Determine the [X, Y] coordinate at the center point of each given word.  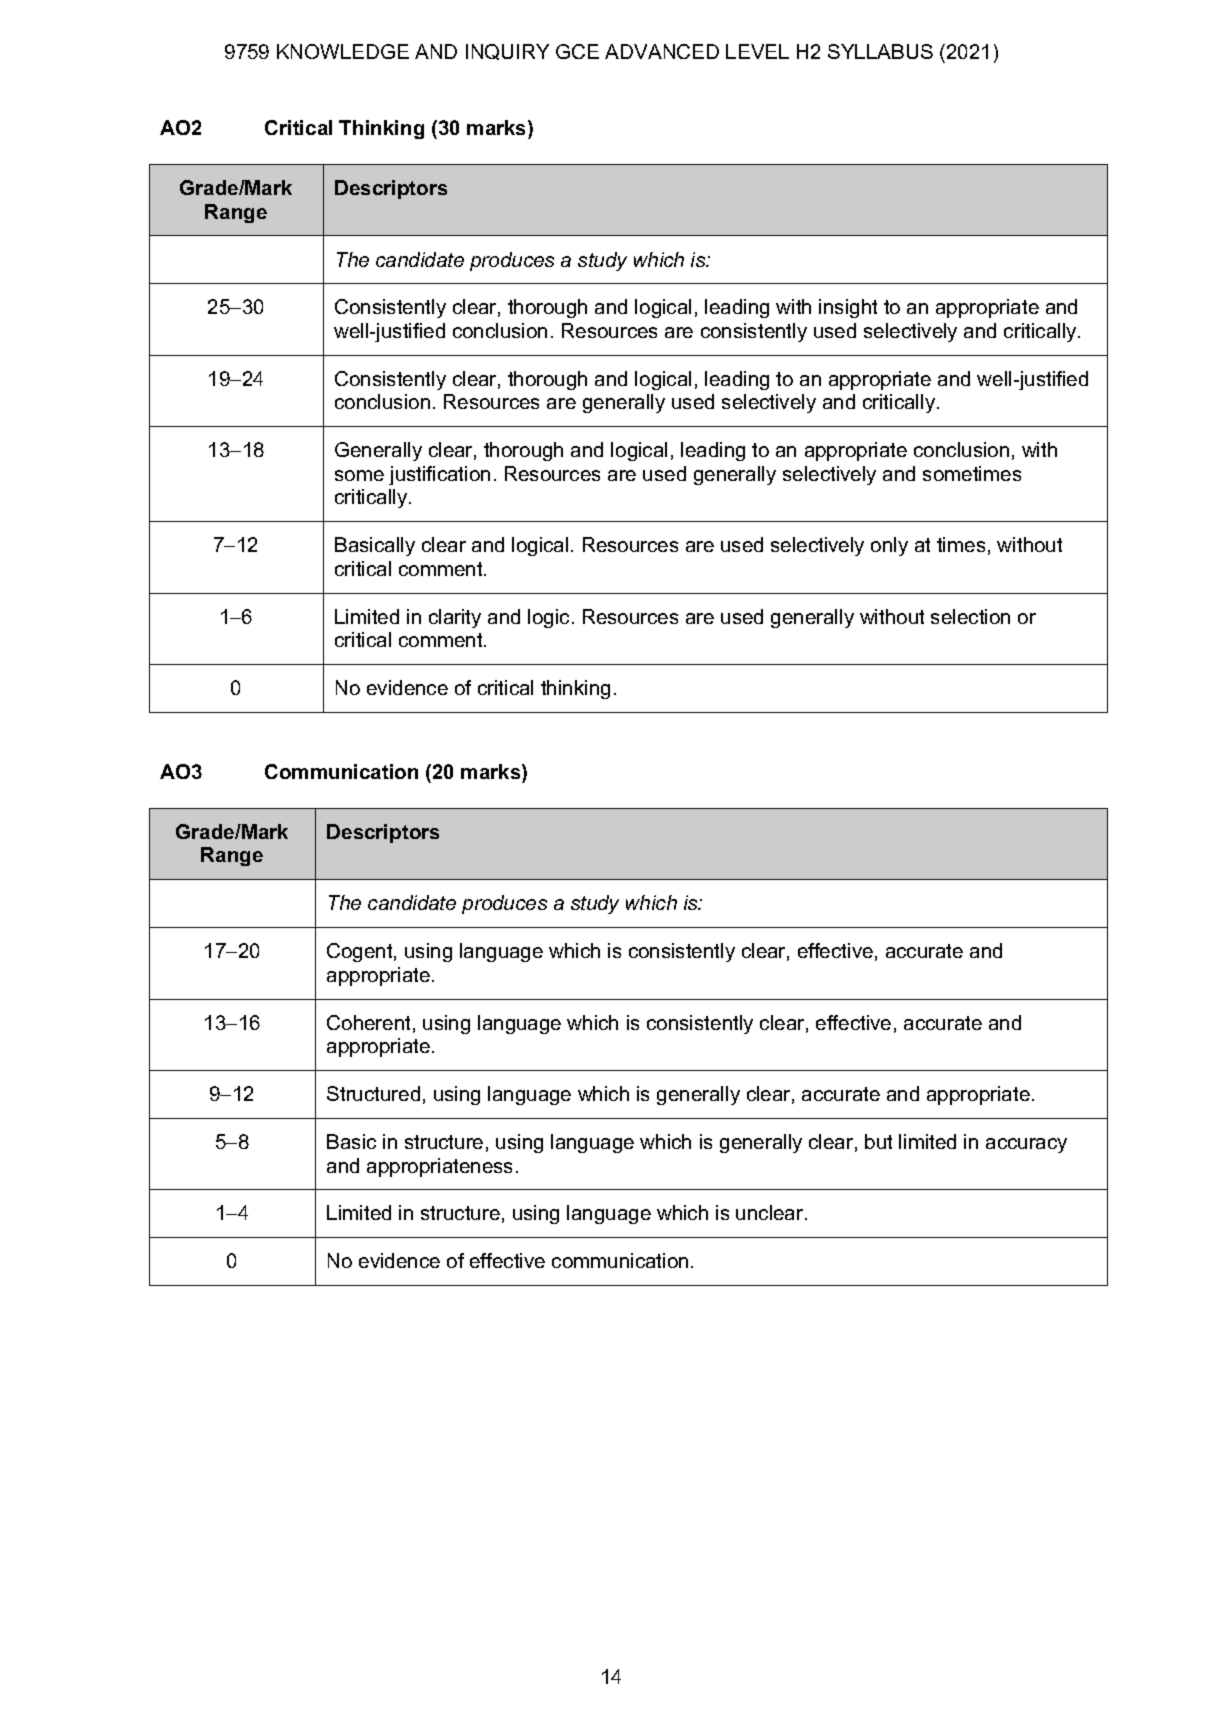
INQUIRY [507, 52]
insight [848, 308]
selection [970, 616]
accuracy [1026, 1145]
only [889, 546]
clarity [455, 618]
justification [439, 475]
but [878, 1141]
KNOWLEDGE [343, 51]
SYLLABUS [880, 51]
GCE [577, 51]
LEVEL [757, 51]
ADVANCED [662, 51]
